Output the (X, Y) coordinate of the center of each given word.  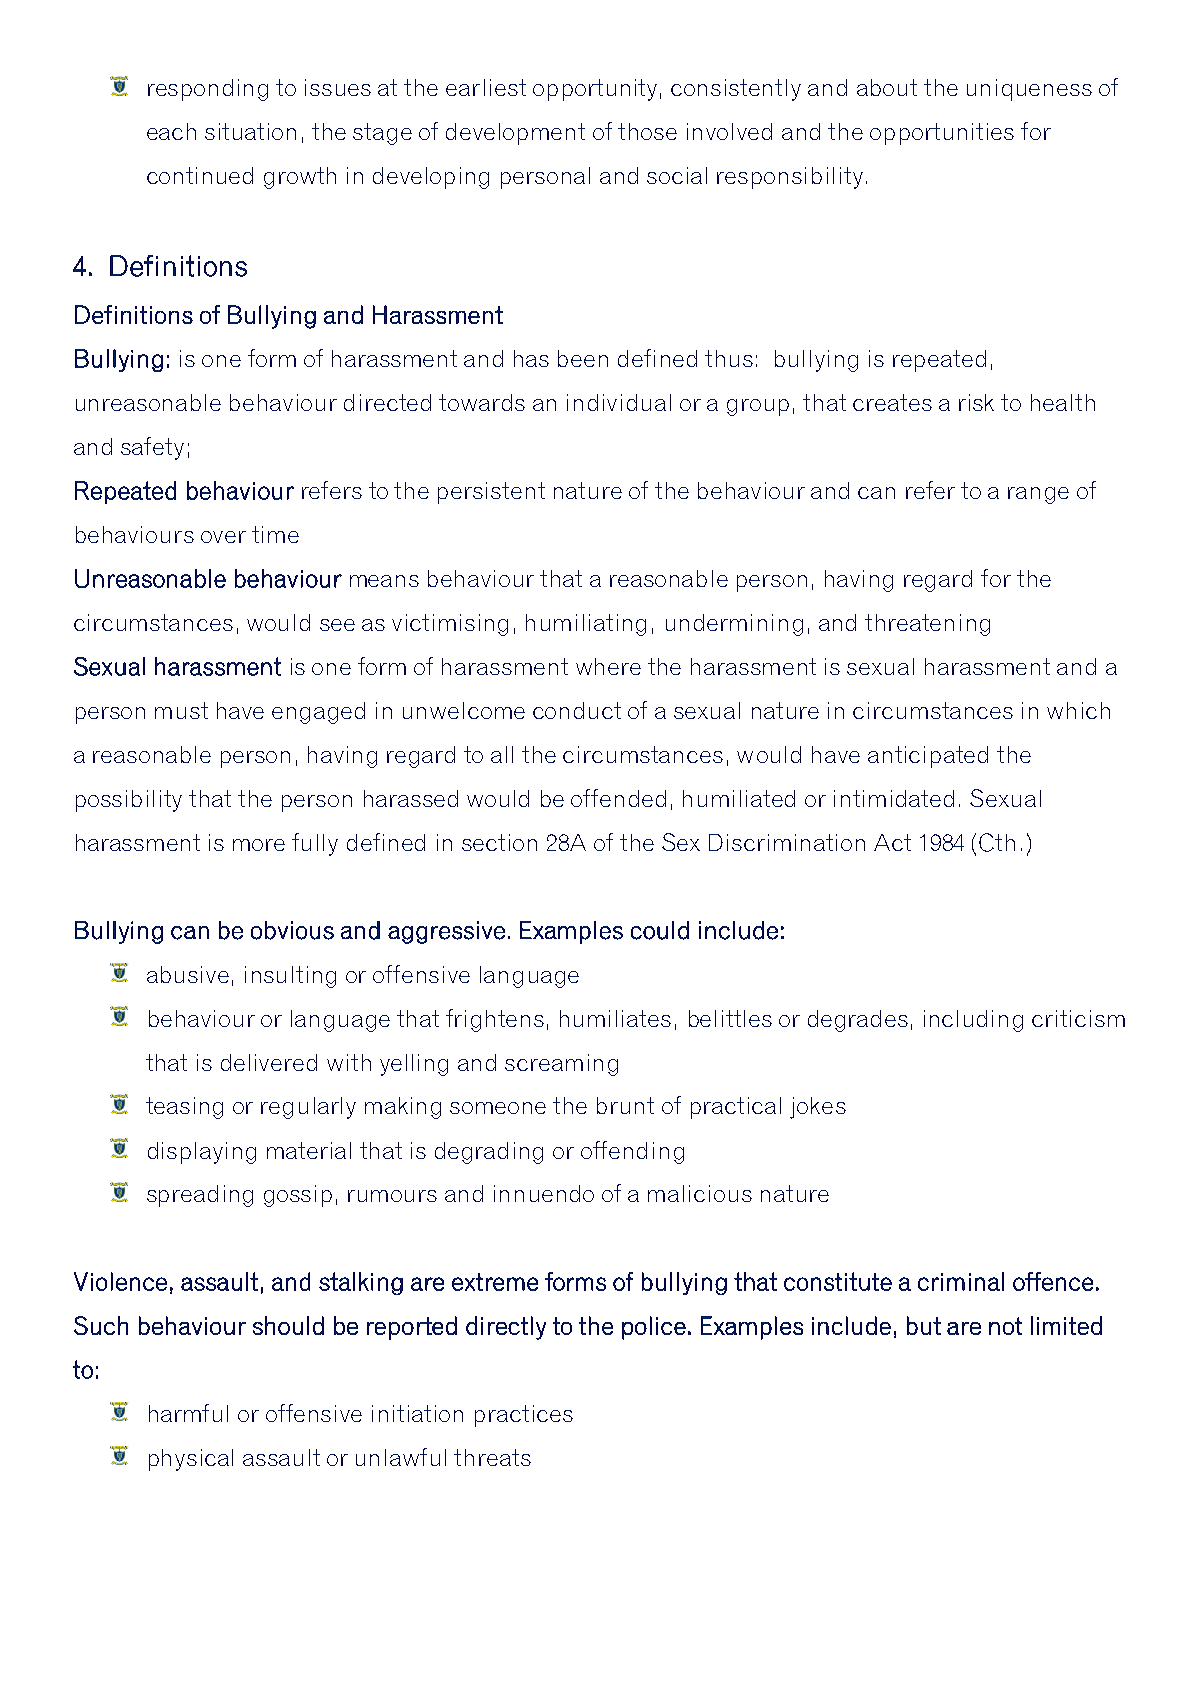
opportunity (595, 90)
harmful (188, 1413)
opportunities (942, 134)
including (973, 1021)
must (181, 710)
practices (524, 1416)
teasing (184, 1108)
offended (618, 798)
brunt (625, 1105)
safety (152, 448)
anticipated (928, 757)
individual (619, 402)
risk (976, 402)
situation (250, 131)
